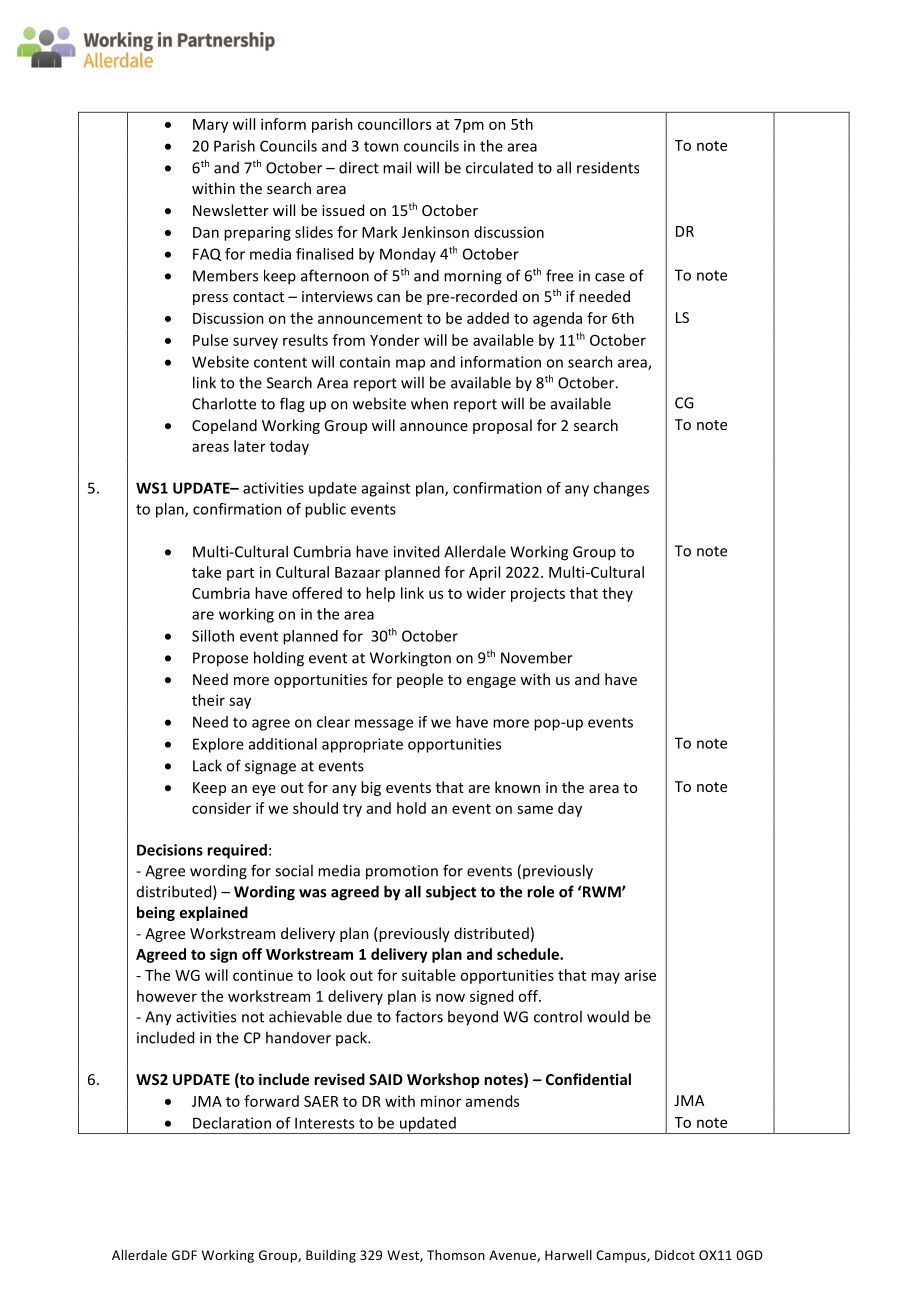  What do you see at coordinates (206, 572) in the screenshot?
I see `take` at bounding box center [206, 572].
